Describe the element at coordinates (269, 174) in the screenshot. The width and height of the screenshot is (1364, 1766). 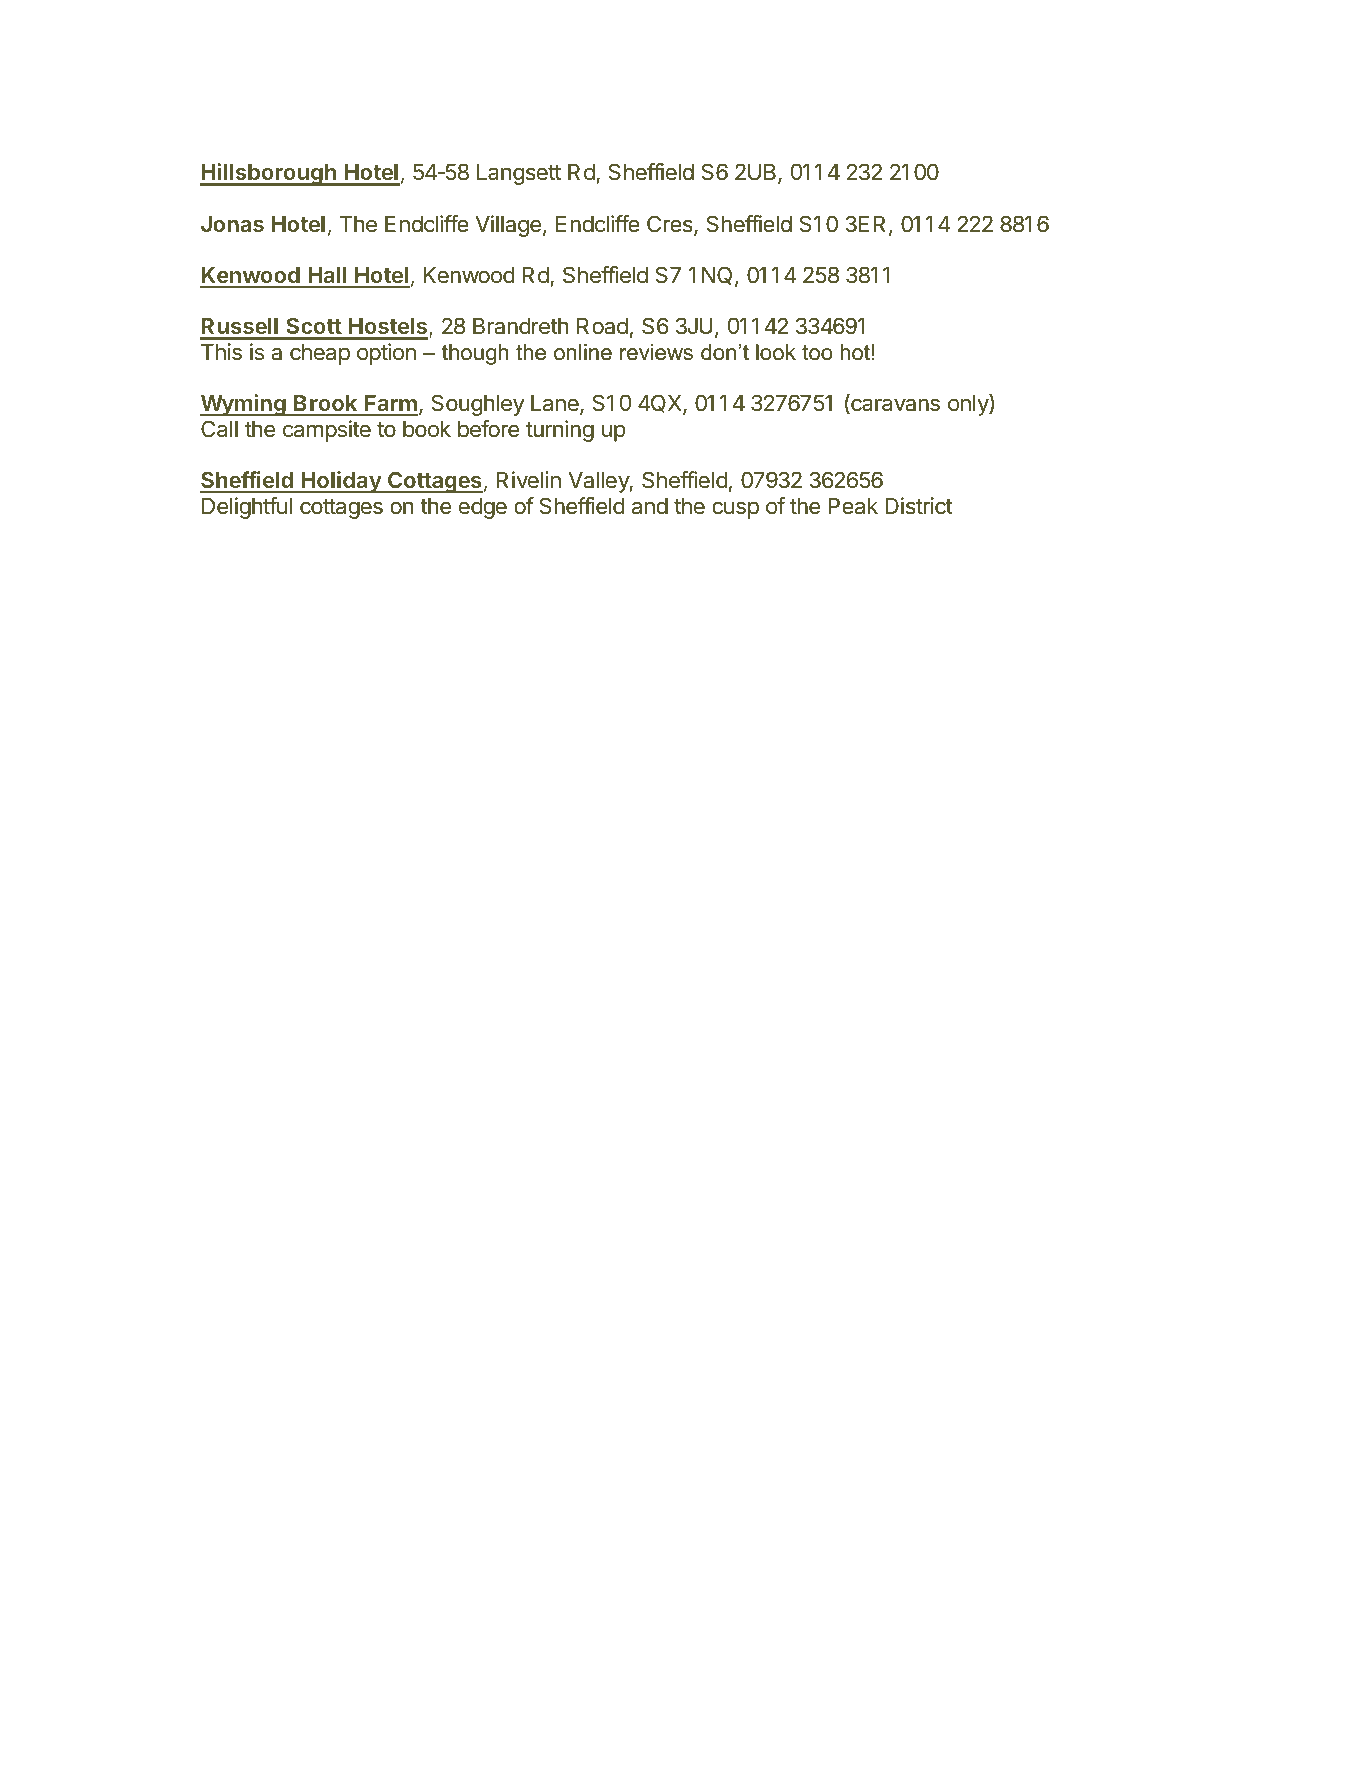
I see `Hillsborough` at that location.
